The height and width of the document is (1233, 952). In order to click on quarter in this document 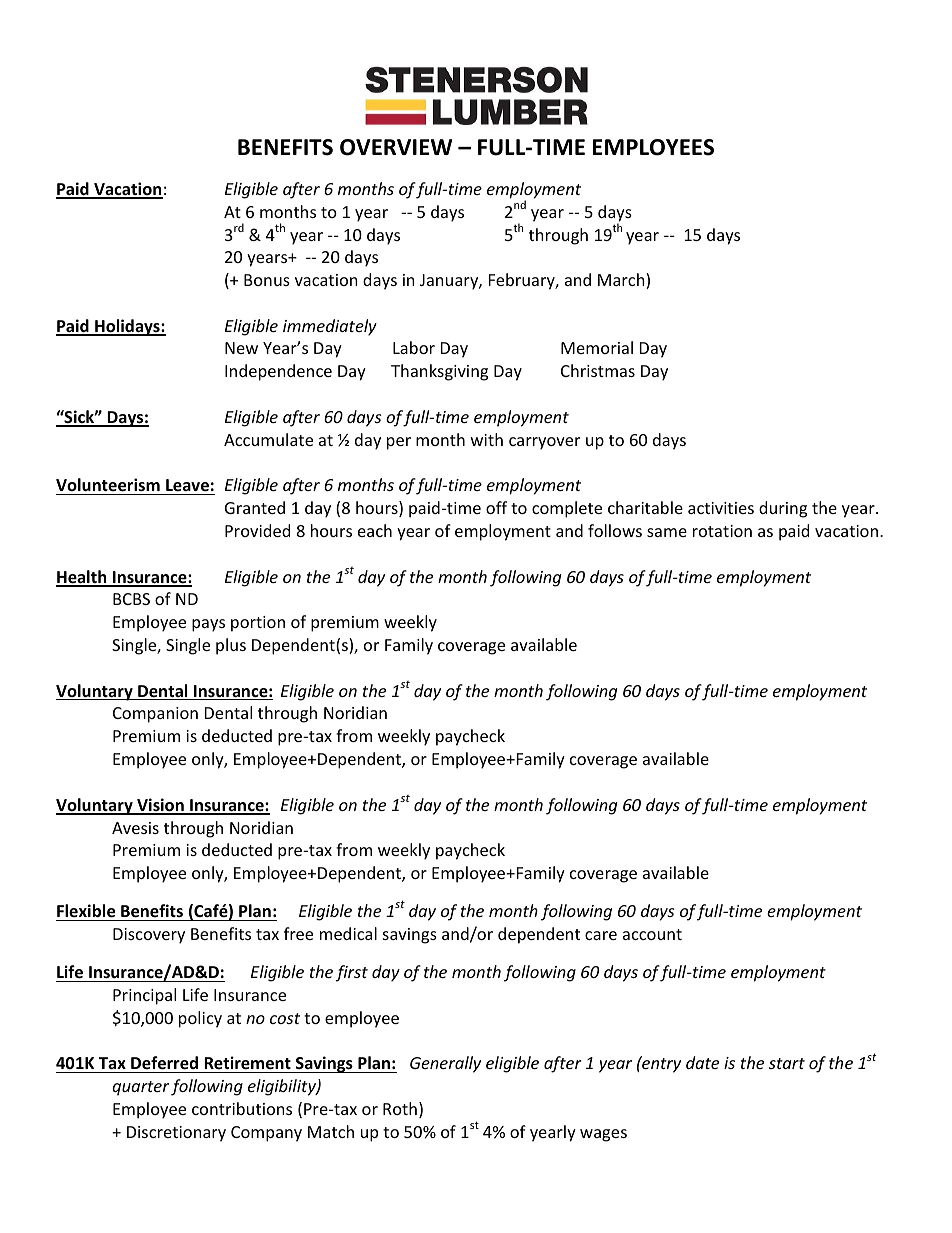, I will do `click(140, 1088)`.
